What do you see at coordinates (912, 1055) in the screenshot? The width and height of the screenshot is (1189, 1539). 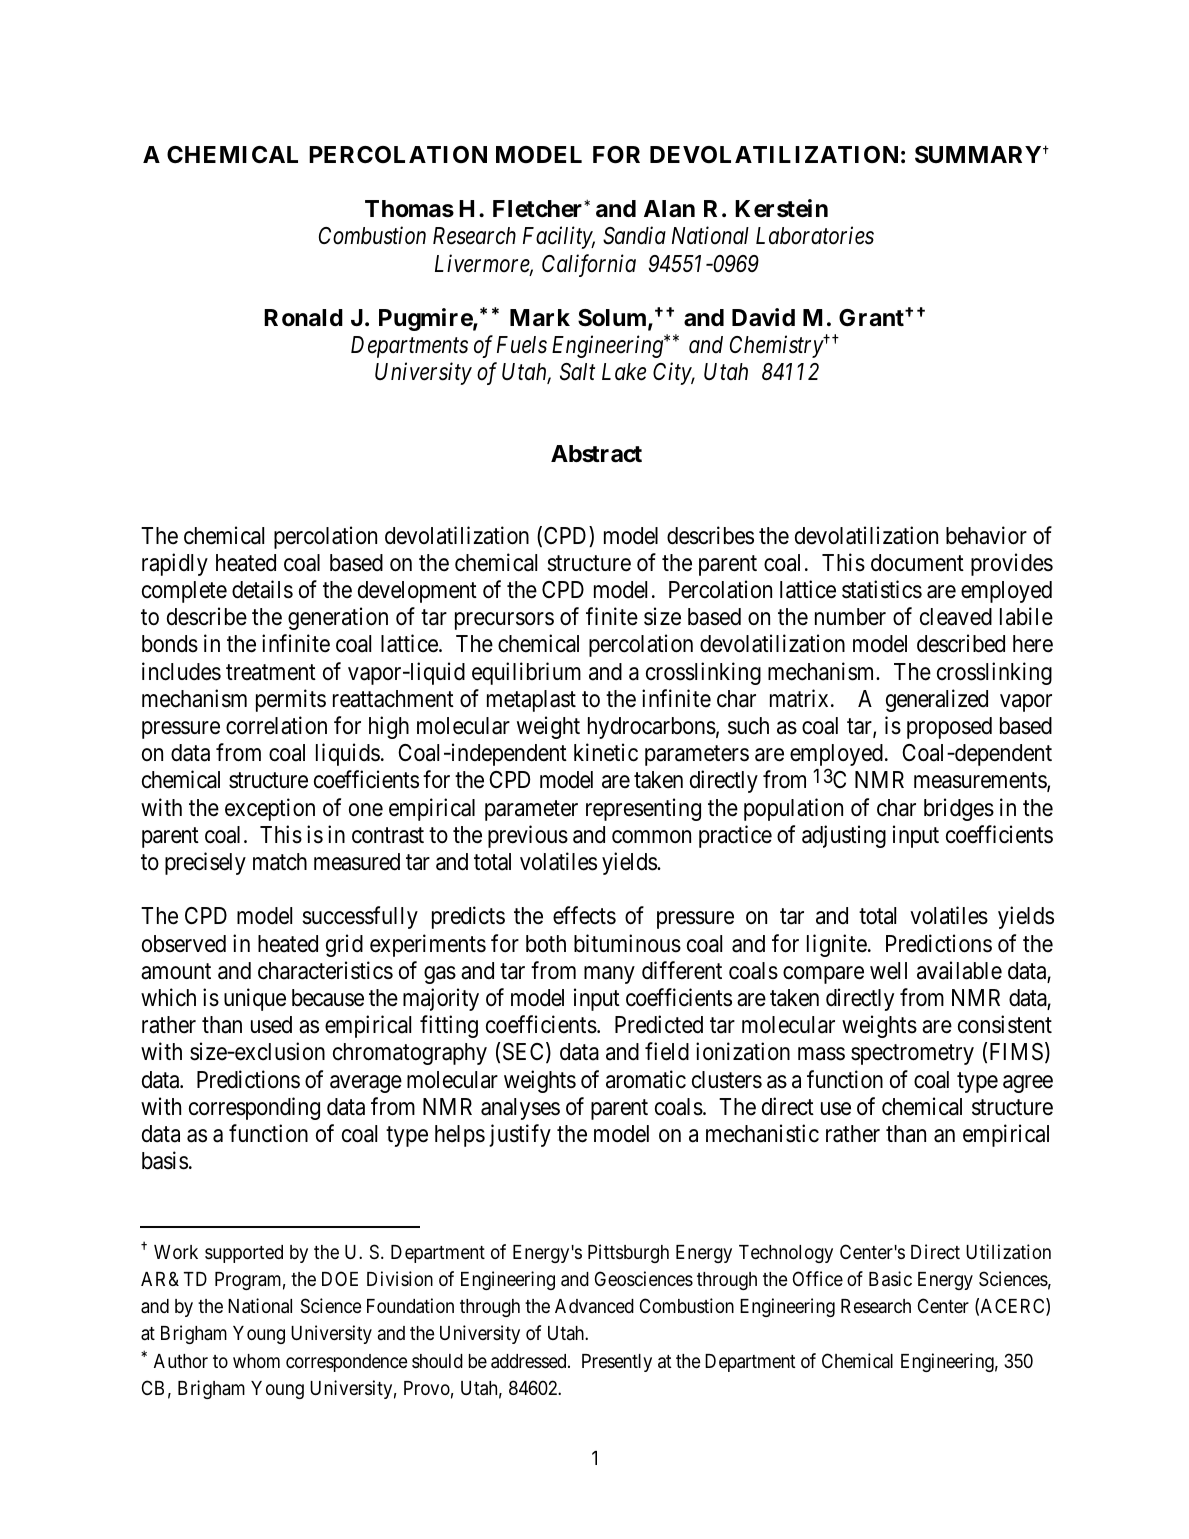 I see `spectrometry` at bounding box center [912, 1055].
